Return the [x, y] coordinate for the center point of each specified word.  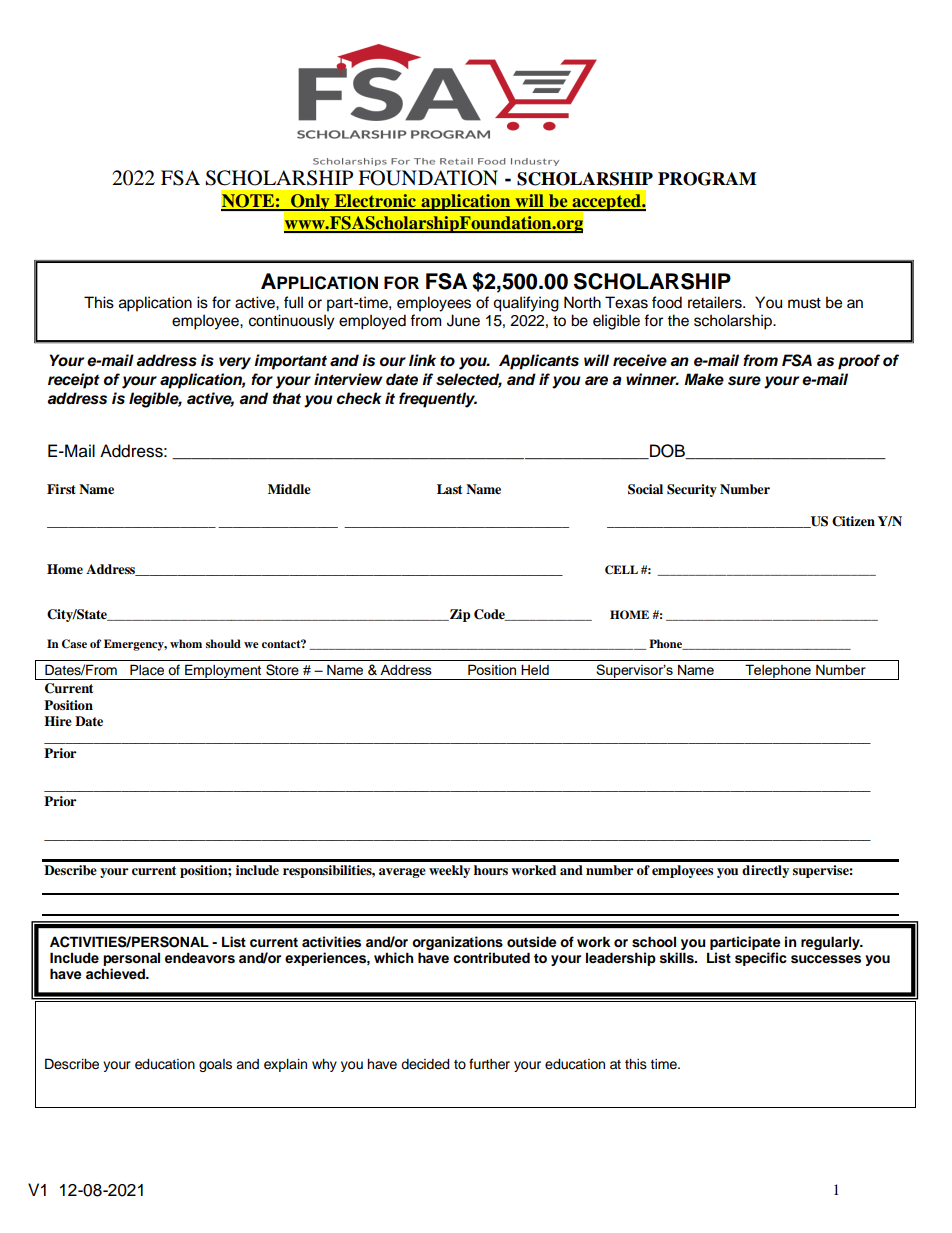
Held [535, 669]
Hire [58, 721]
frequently [438, 400]
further [489, 1064]
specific [761, 959]
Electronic [375, 202]
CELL [621, 570]
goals [215, 1065]
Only [310, 202]
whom [186, 643]
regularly [831, 943]
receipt [74, 381]
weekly [449, 871]
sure [744, 381]
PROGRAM [707, 179]
